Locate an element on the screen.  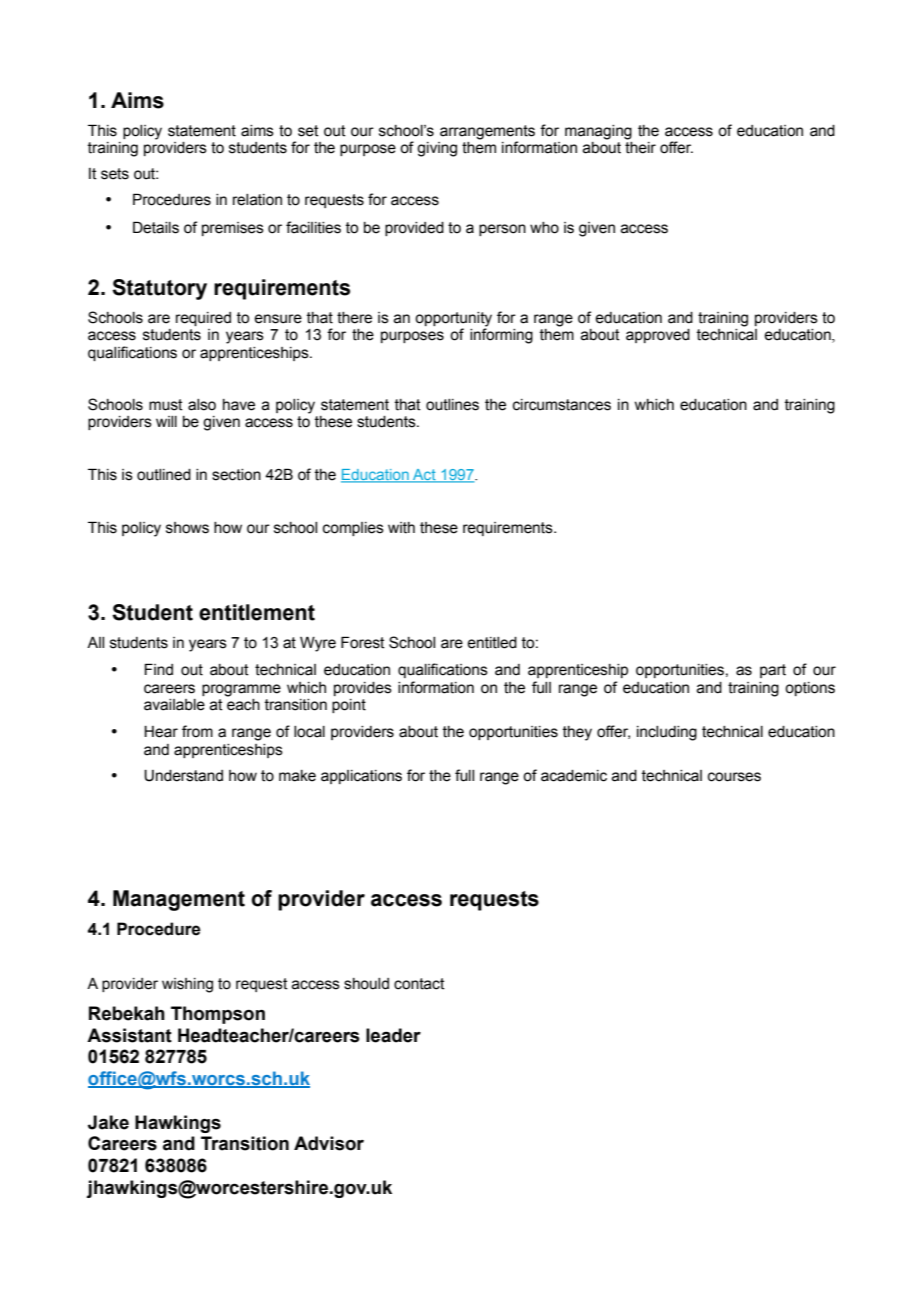
courses is located at coordinates (734, 777).
